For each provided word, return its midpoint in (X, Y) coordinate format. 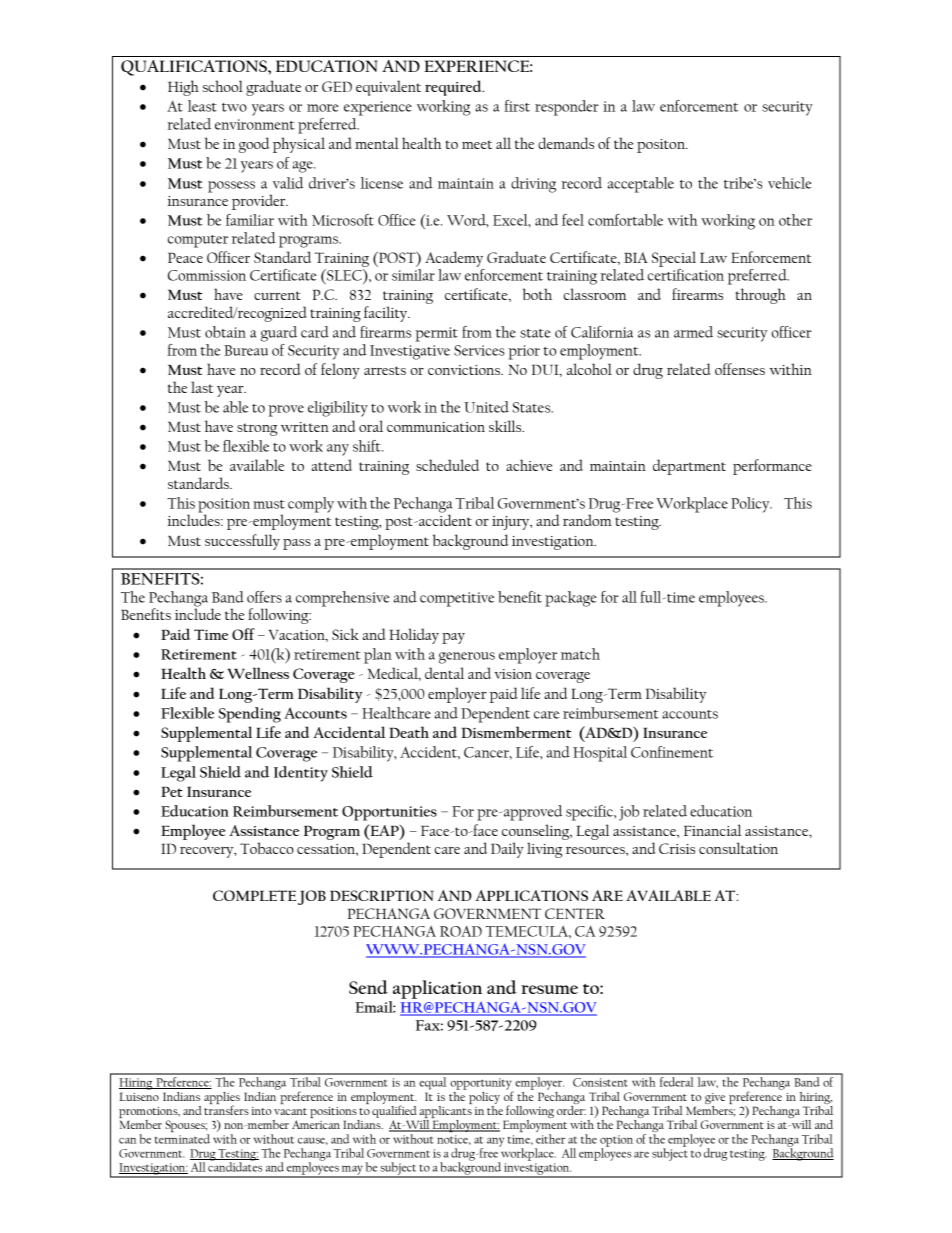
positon (662, 146)
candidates (235, 1166)
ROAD (461, 931)
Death (409, 732)
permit (436, 334)
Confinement (672, 752)
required (454, 88)
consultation (738, 848)
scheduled (447, 465)
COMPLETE (254, 895)
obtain (225, 332)
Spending (250, 715)
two (234, 107)
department (689, 467)
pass (297, 544)
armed (693, 332)
